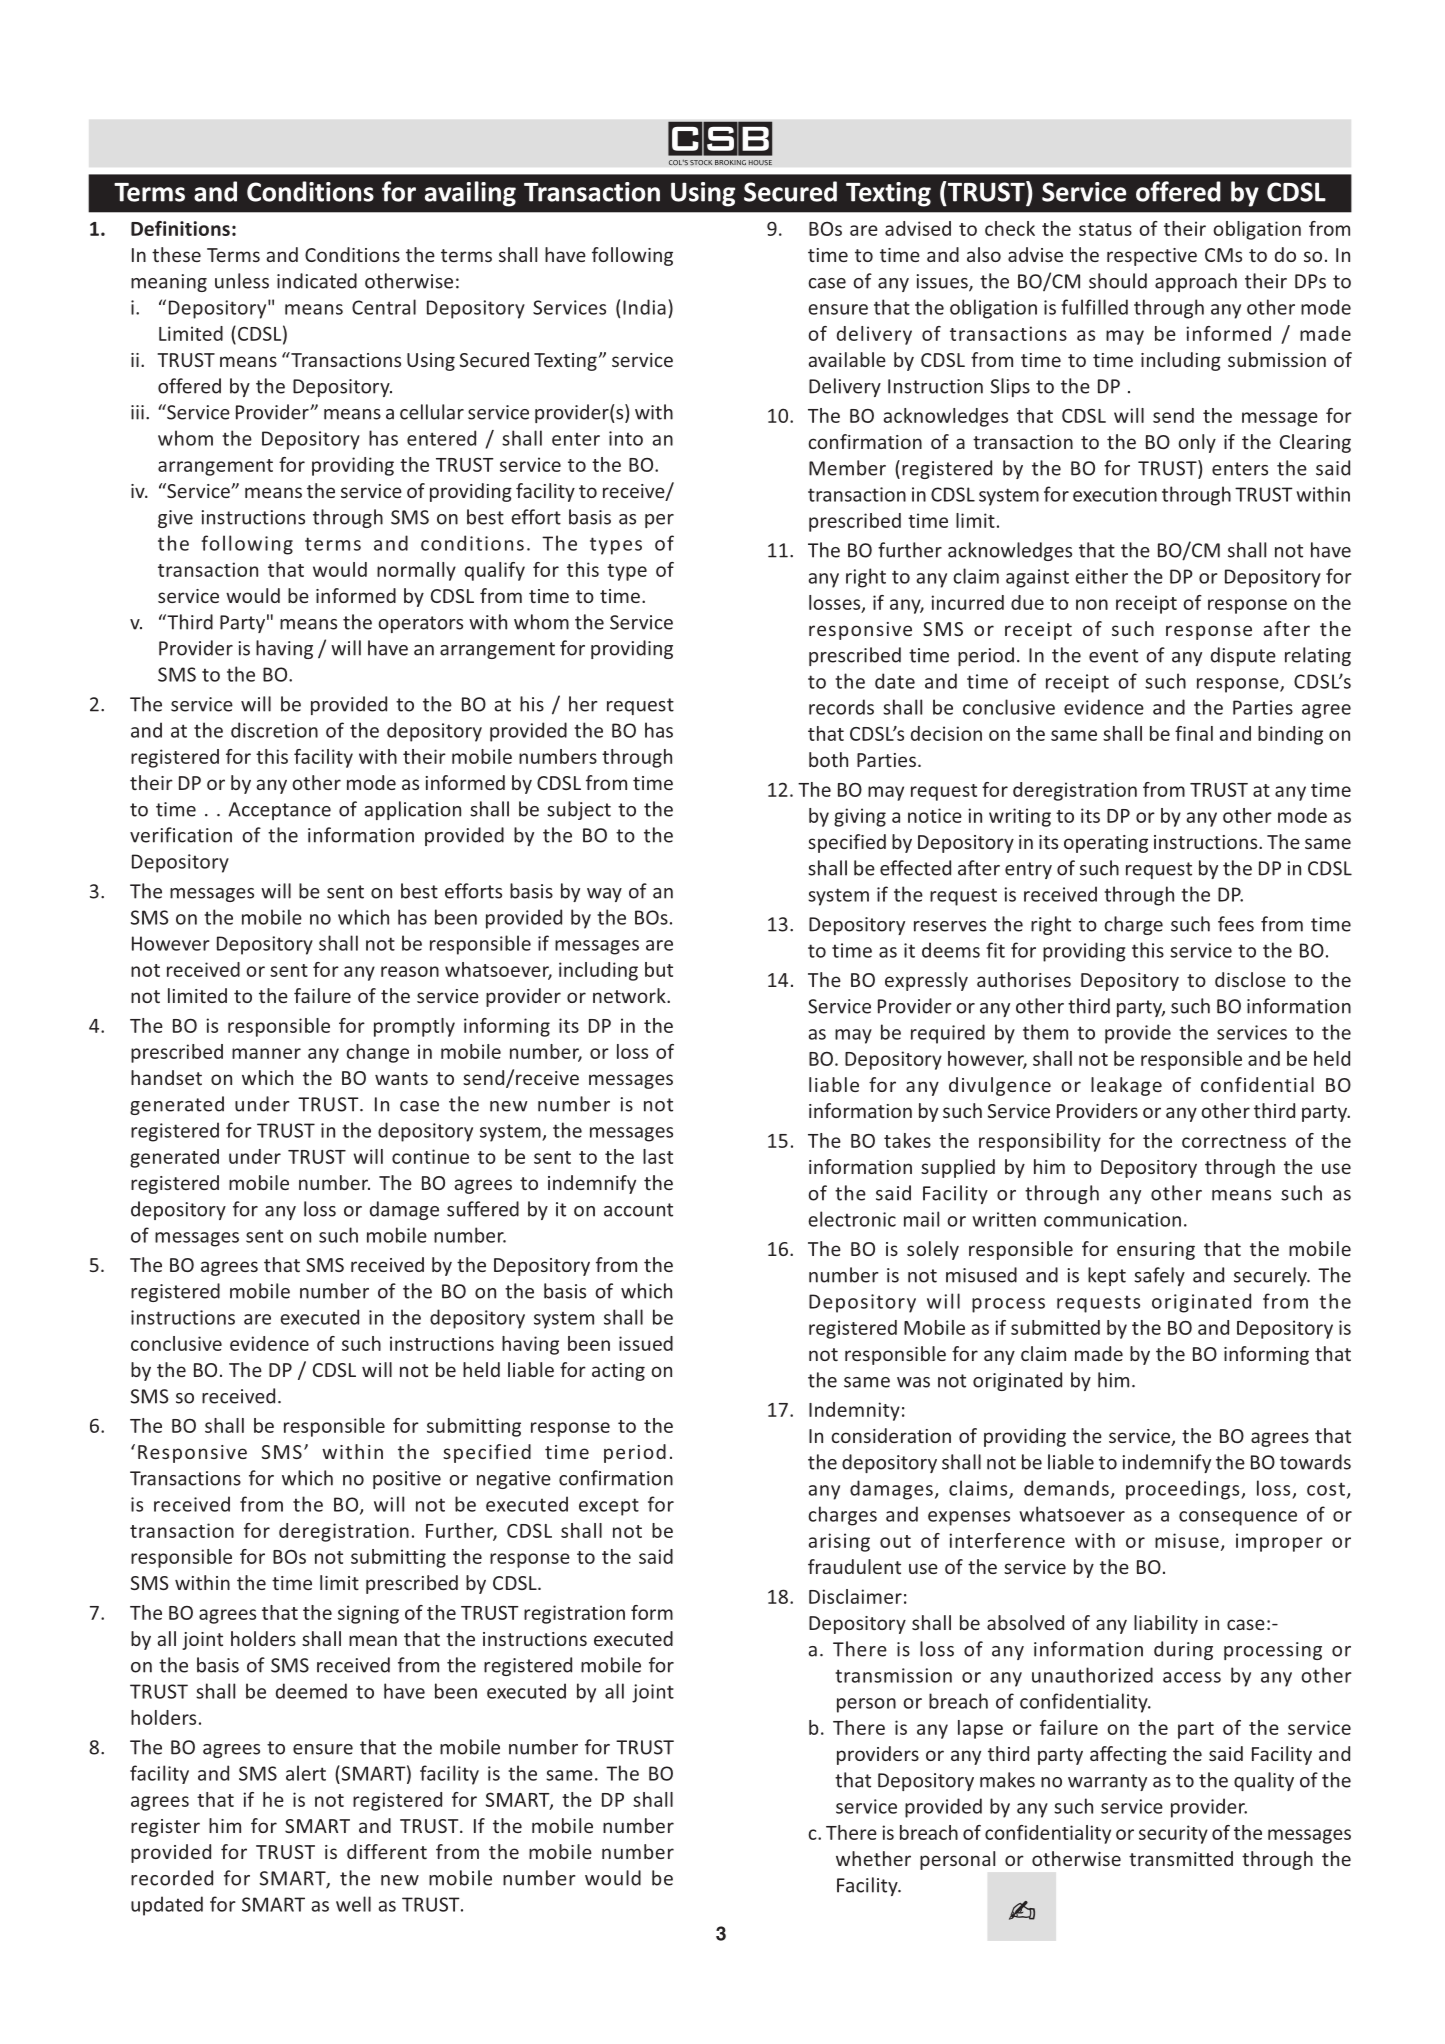 The height and width of the screenshot is (2044, 1445). Describe the element at coordinates (1181, 1858) in the screenshot. I see `transmitted` at that location.
